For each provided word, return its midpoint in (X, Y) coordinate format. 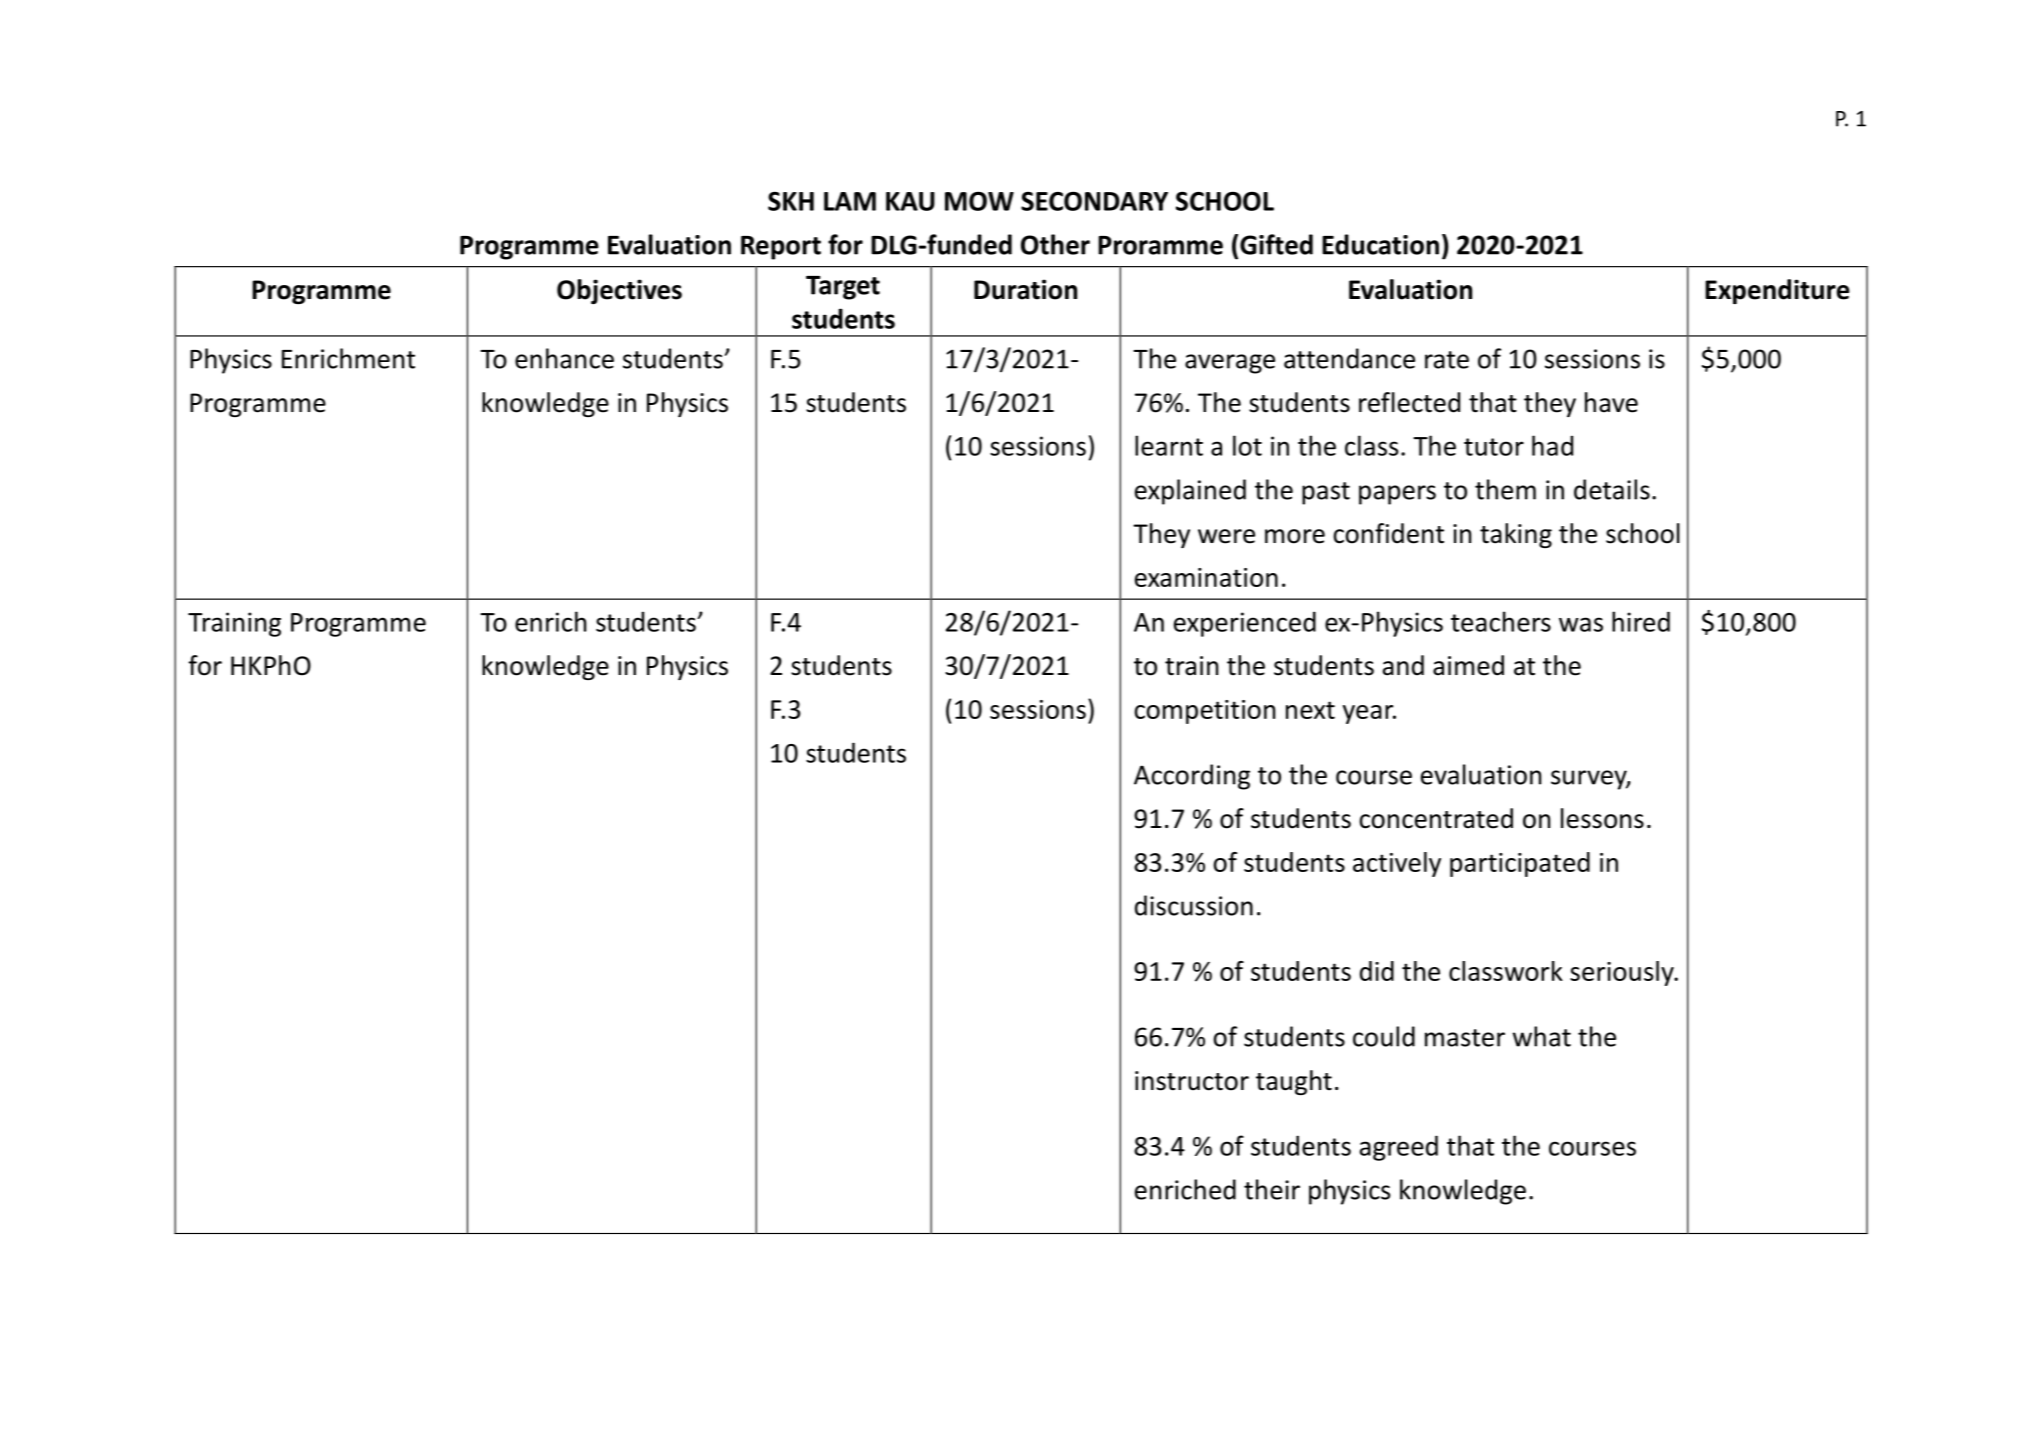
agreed (1399, 1148)
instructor (1192, 1081)
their (1272, 1189)
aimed (1468, 665)
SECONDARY (1094, 201)
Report (781, 248)
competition (1204, 712)
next (1310, 710)
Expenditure (1777, 291)
